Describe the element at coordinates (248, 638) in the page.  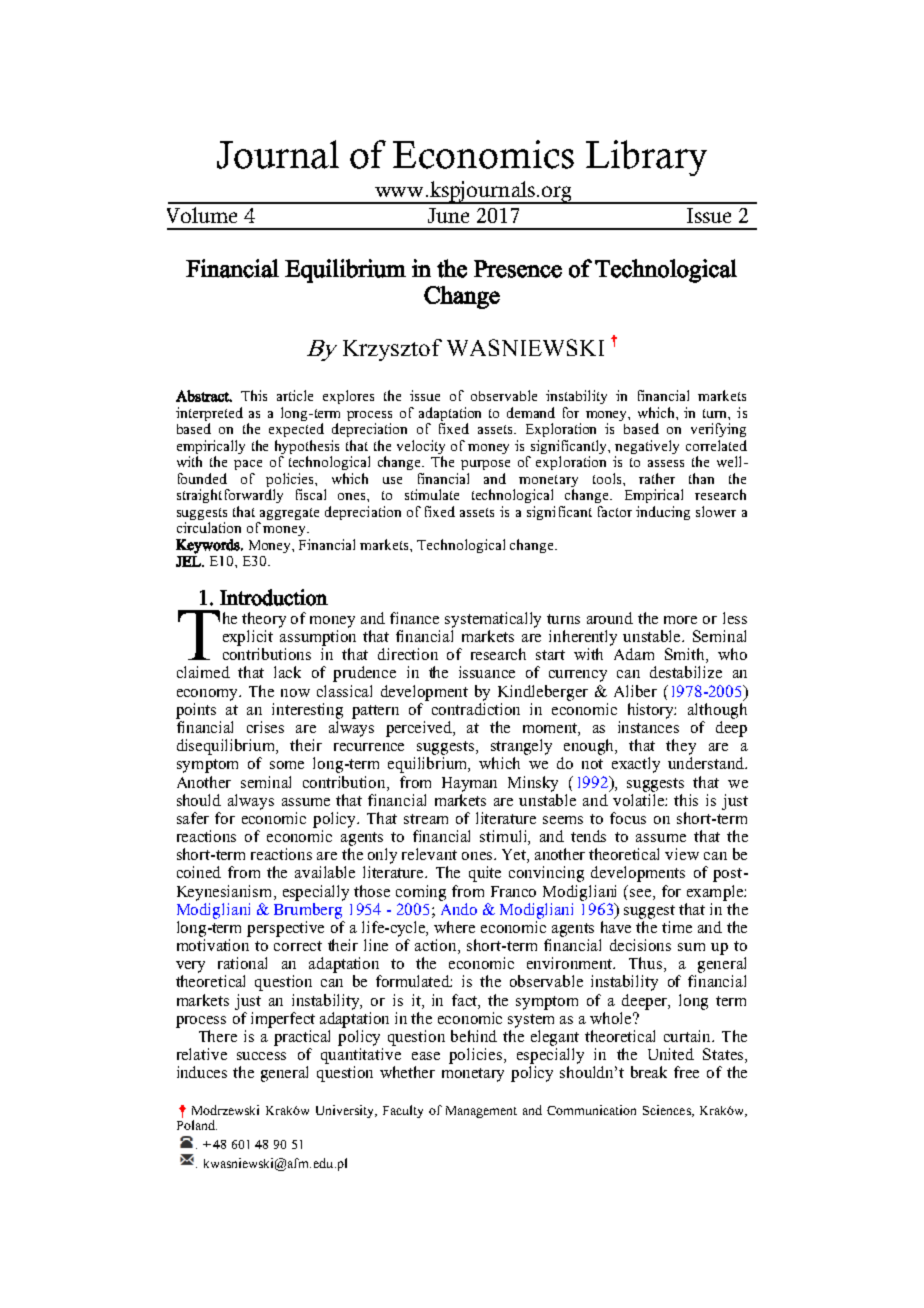
I see `explicit` at that location.
